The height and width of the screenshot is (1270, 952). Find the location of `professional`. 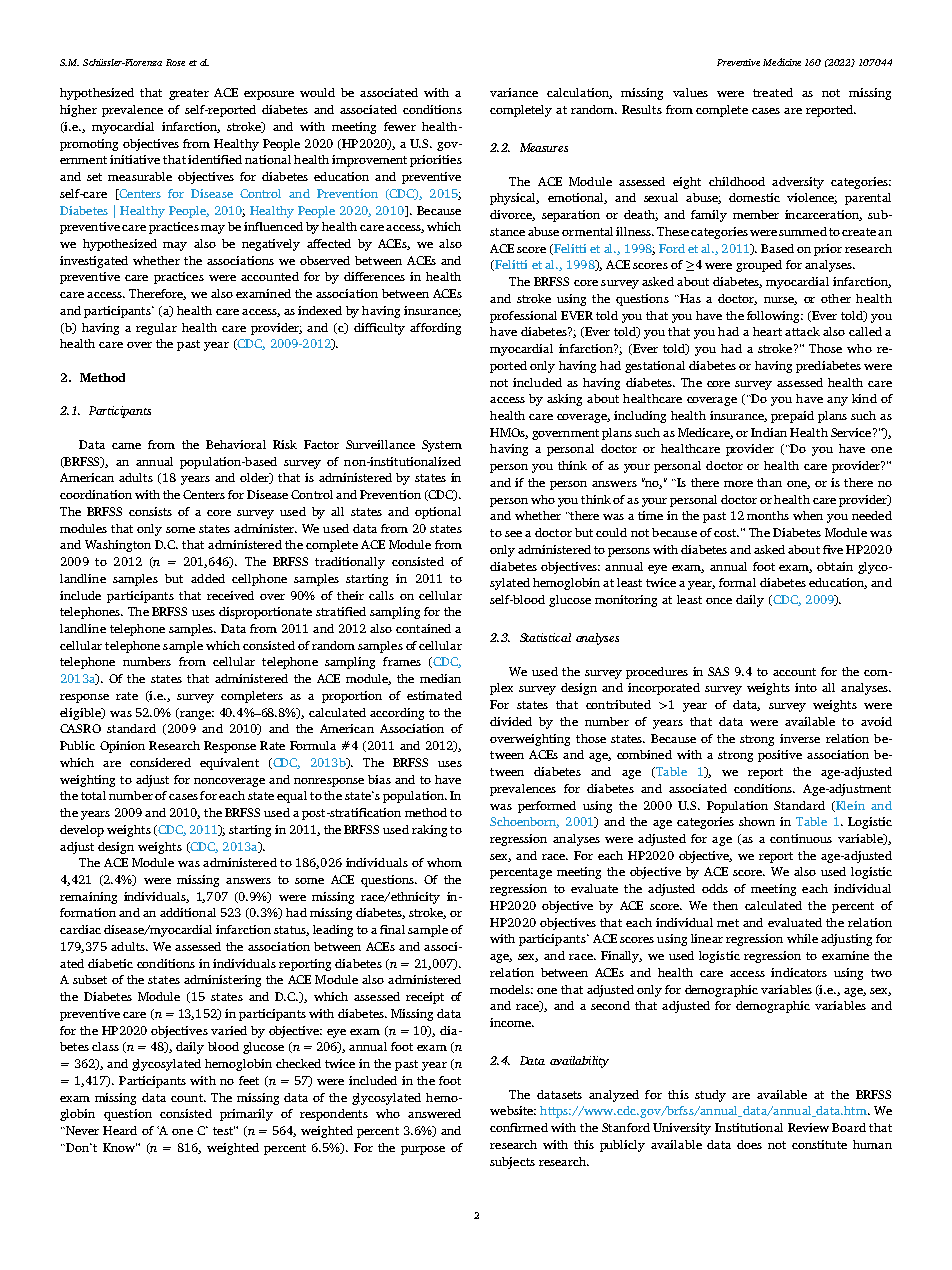

professional is located at coordinates (523, 317).
